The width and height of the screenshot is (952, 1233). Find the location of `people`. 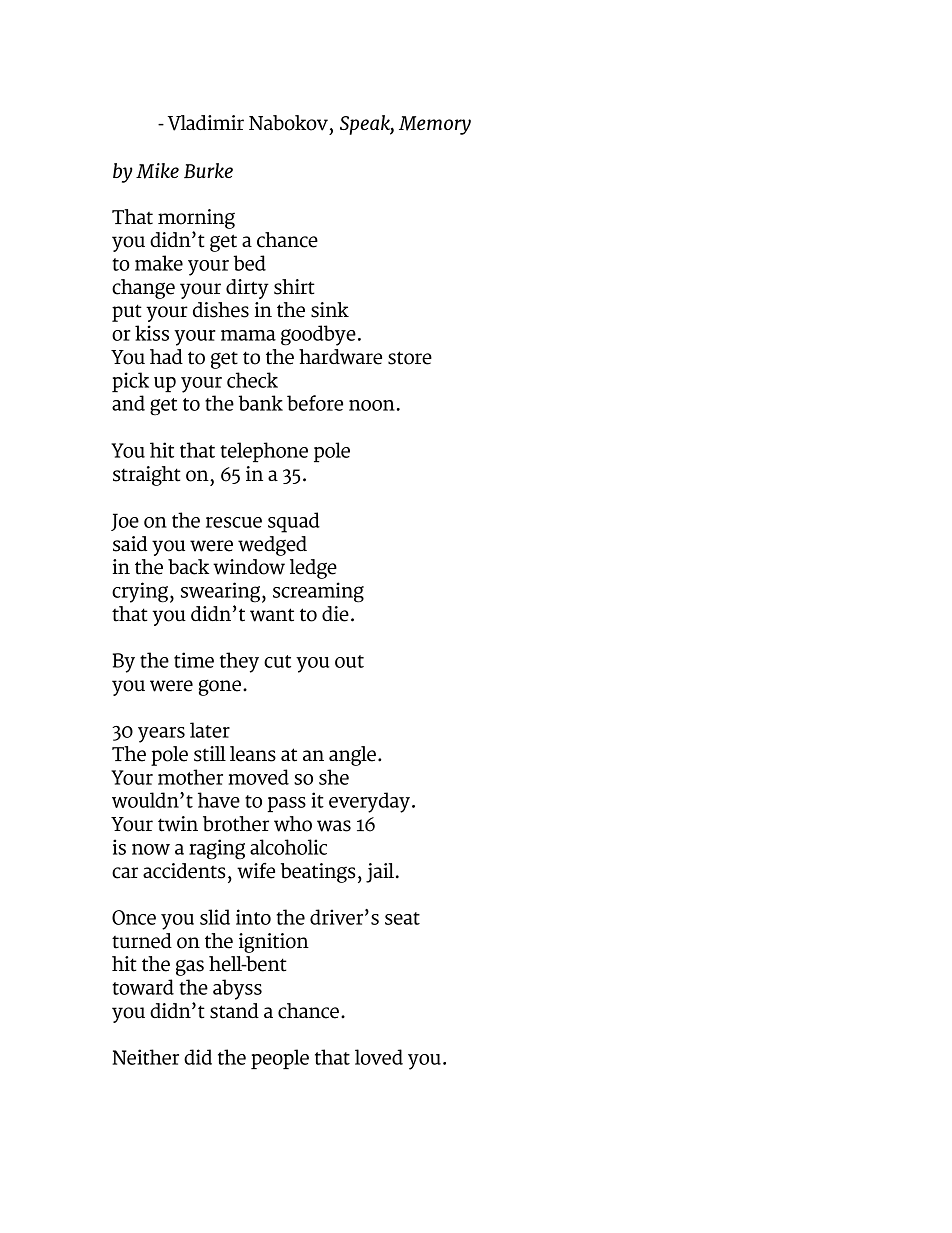

people is located at coordinates (280, 1059).
